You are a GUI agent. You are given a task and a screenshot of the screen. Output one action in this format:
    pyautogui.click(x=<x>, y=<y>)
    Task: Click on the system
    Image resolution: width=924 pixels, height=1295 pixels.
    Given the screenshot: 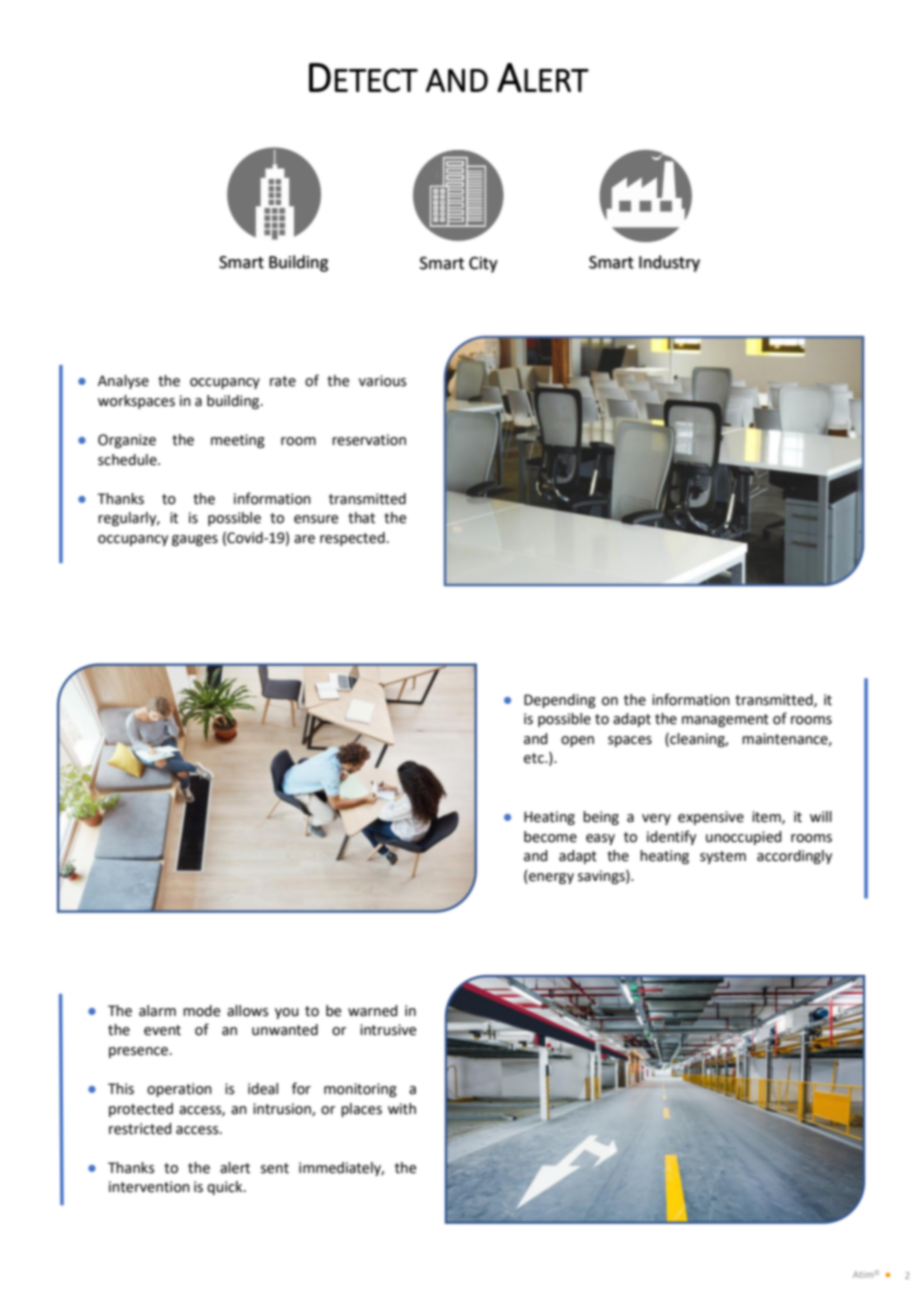 What is the action you would take?
    pyautogui.click(x=723, y=857)
